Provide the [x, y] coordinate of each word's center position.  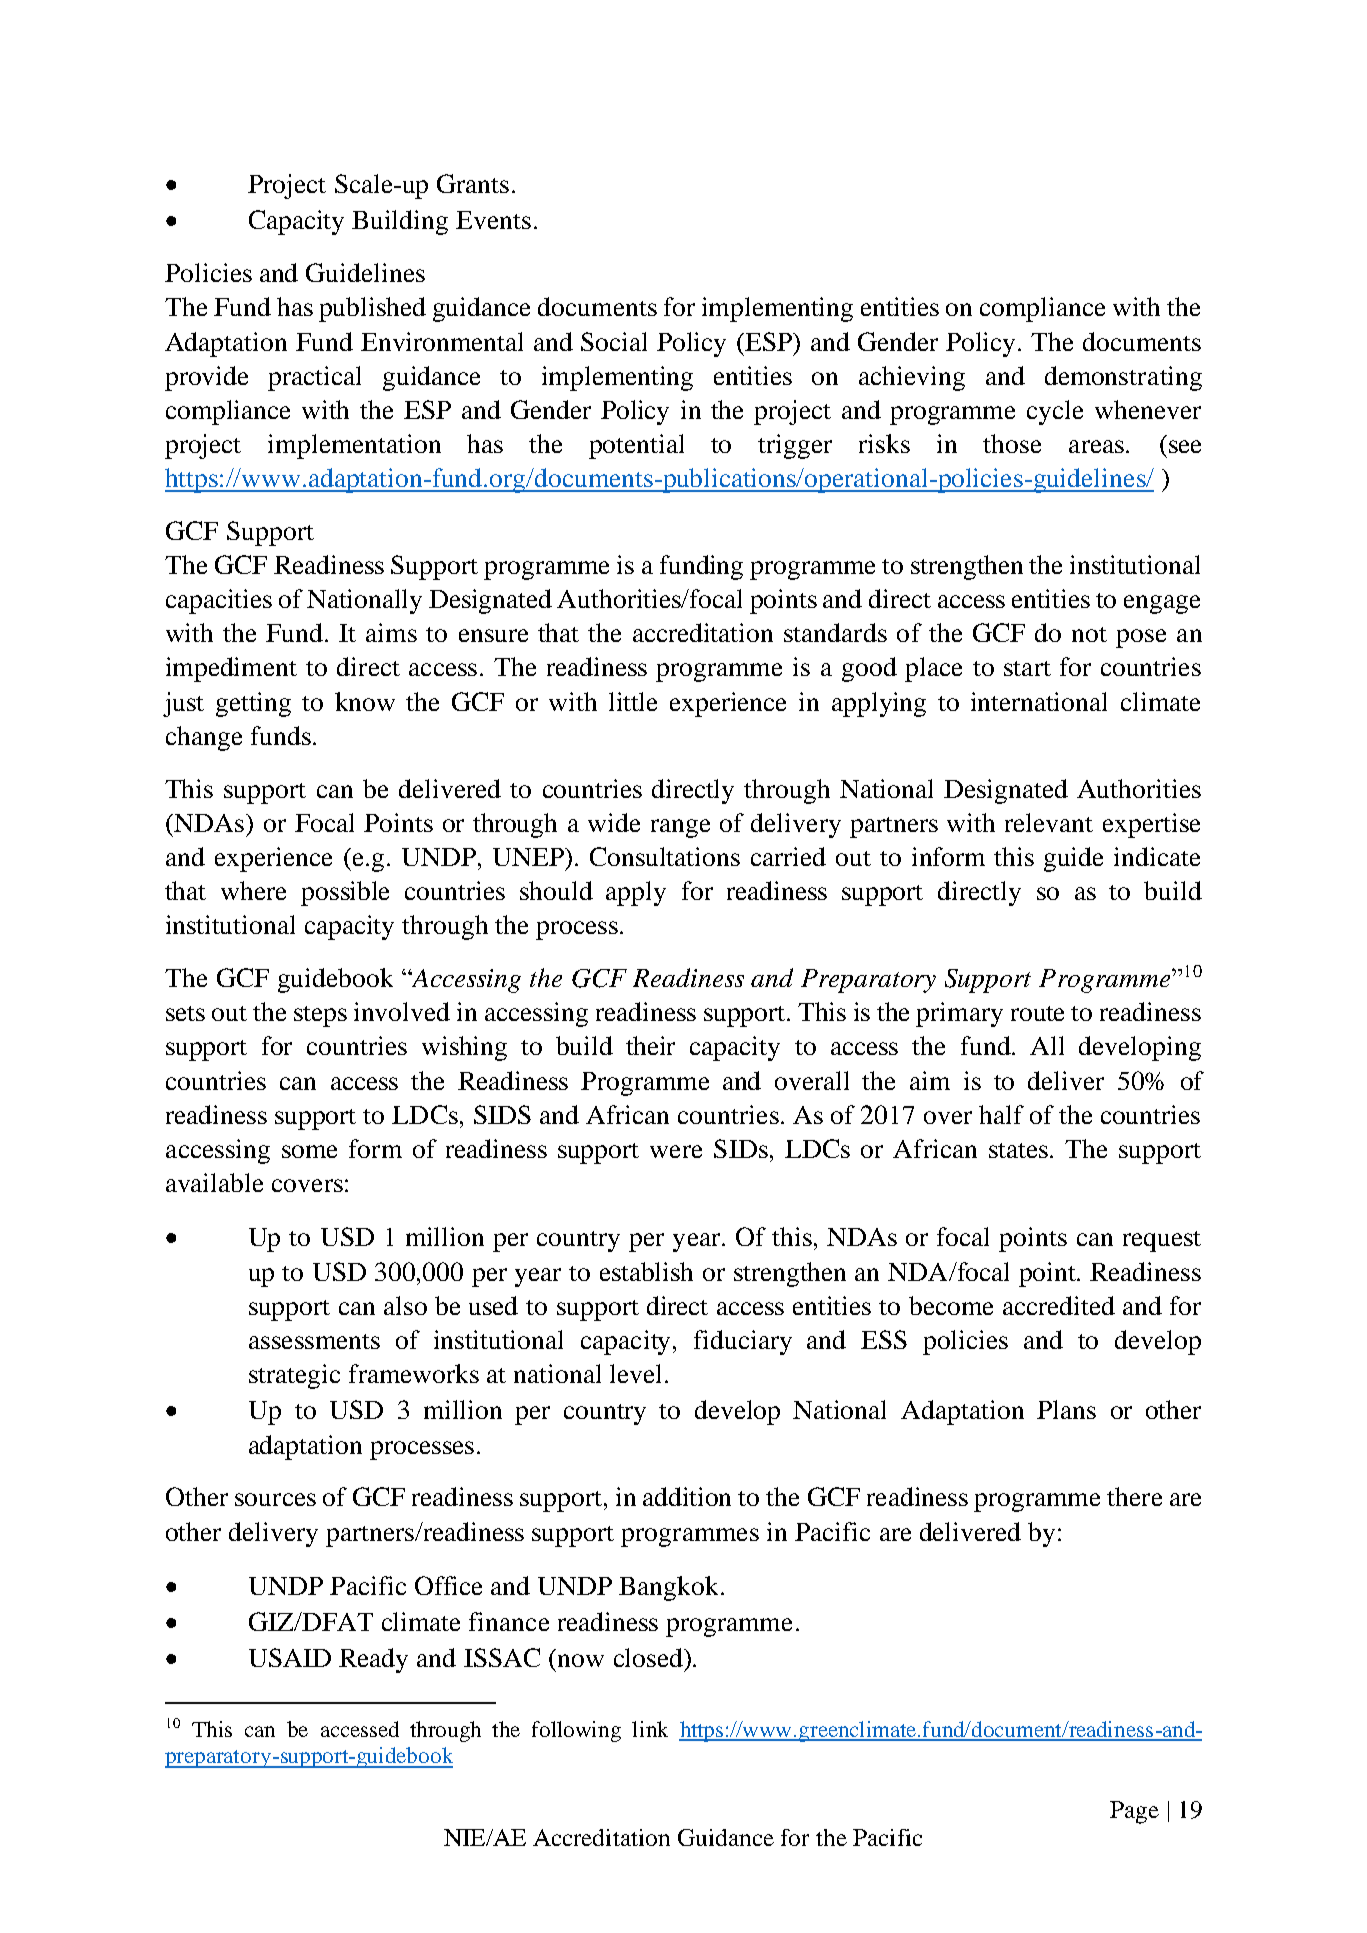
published [372, 309]
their [650, 1045]
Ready [373, 1660]
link [650, 1729]
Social [614, 341]
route [1037, 1013]
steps [320, 1016]
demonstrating [1123, 378]
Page [1134, 1812]
